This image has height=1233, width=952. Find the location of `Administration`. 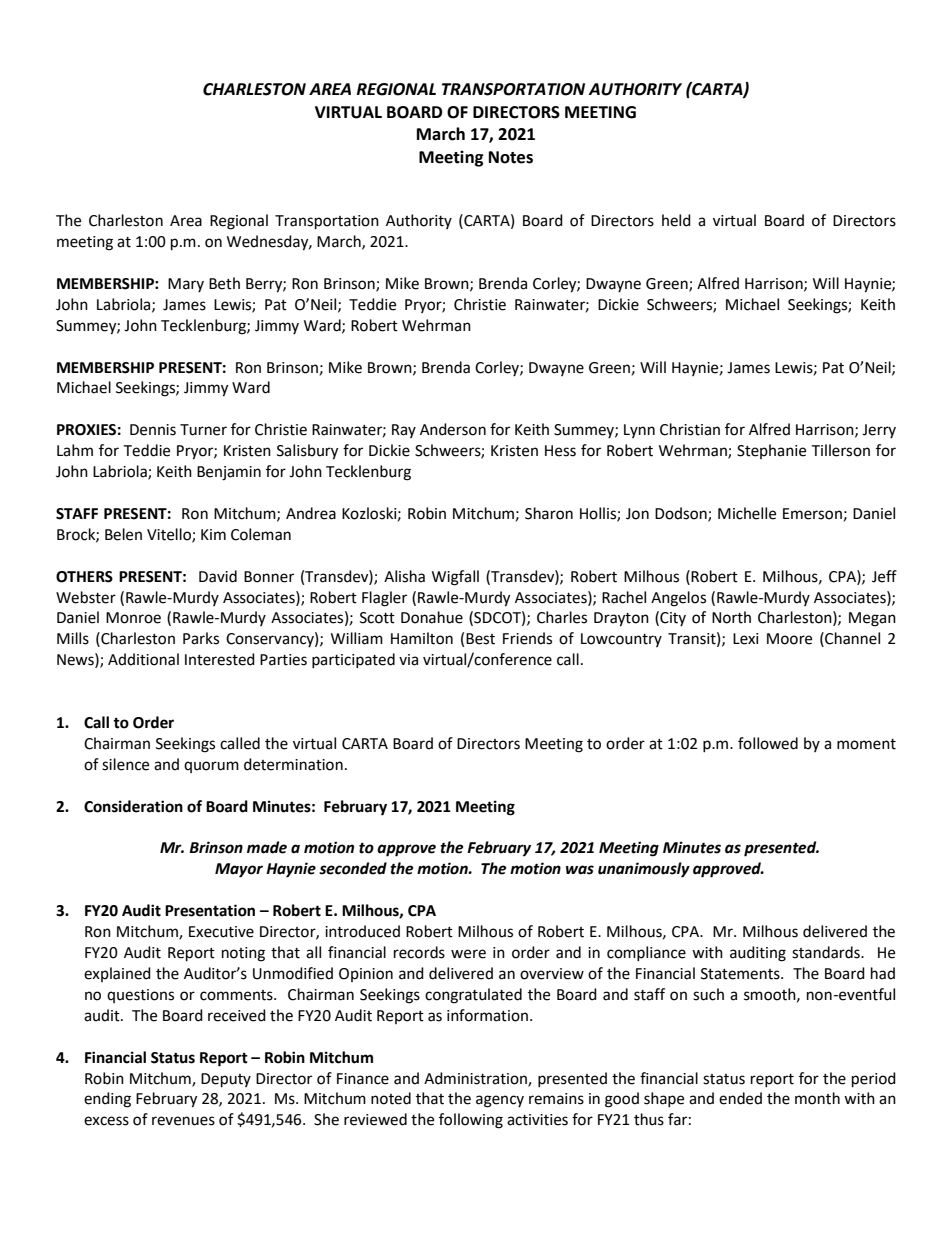

Administration is located at coordinates (476, 1079).
